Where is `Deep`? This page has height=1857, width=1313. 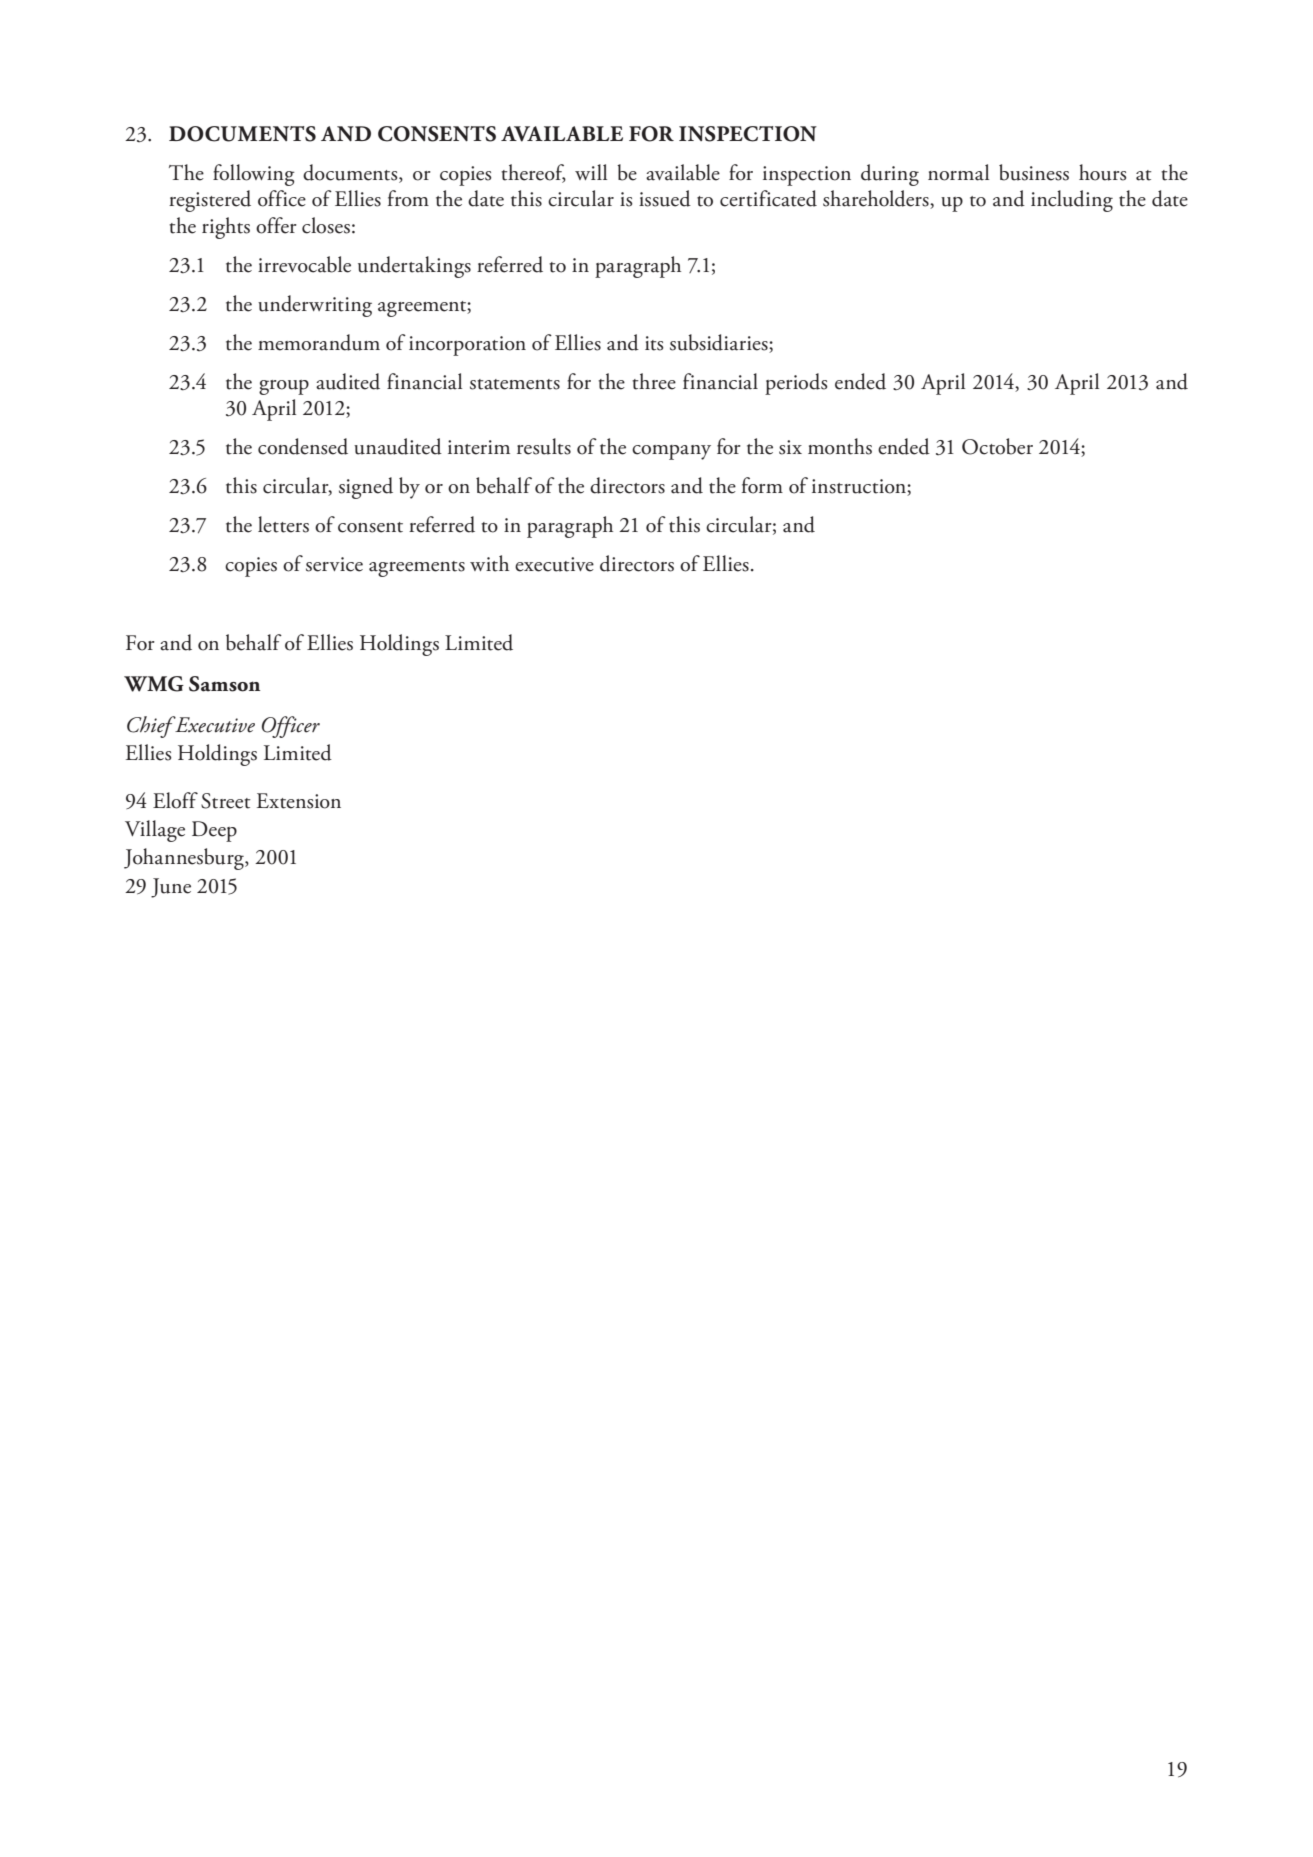
Deep is located at coordinates (214, 831).
